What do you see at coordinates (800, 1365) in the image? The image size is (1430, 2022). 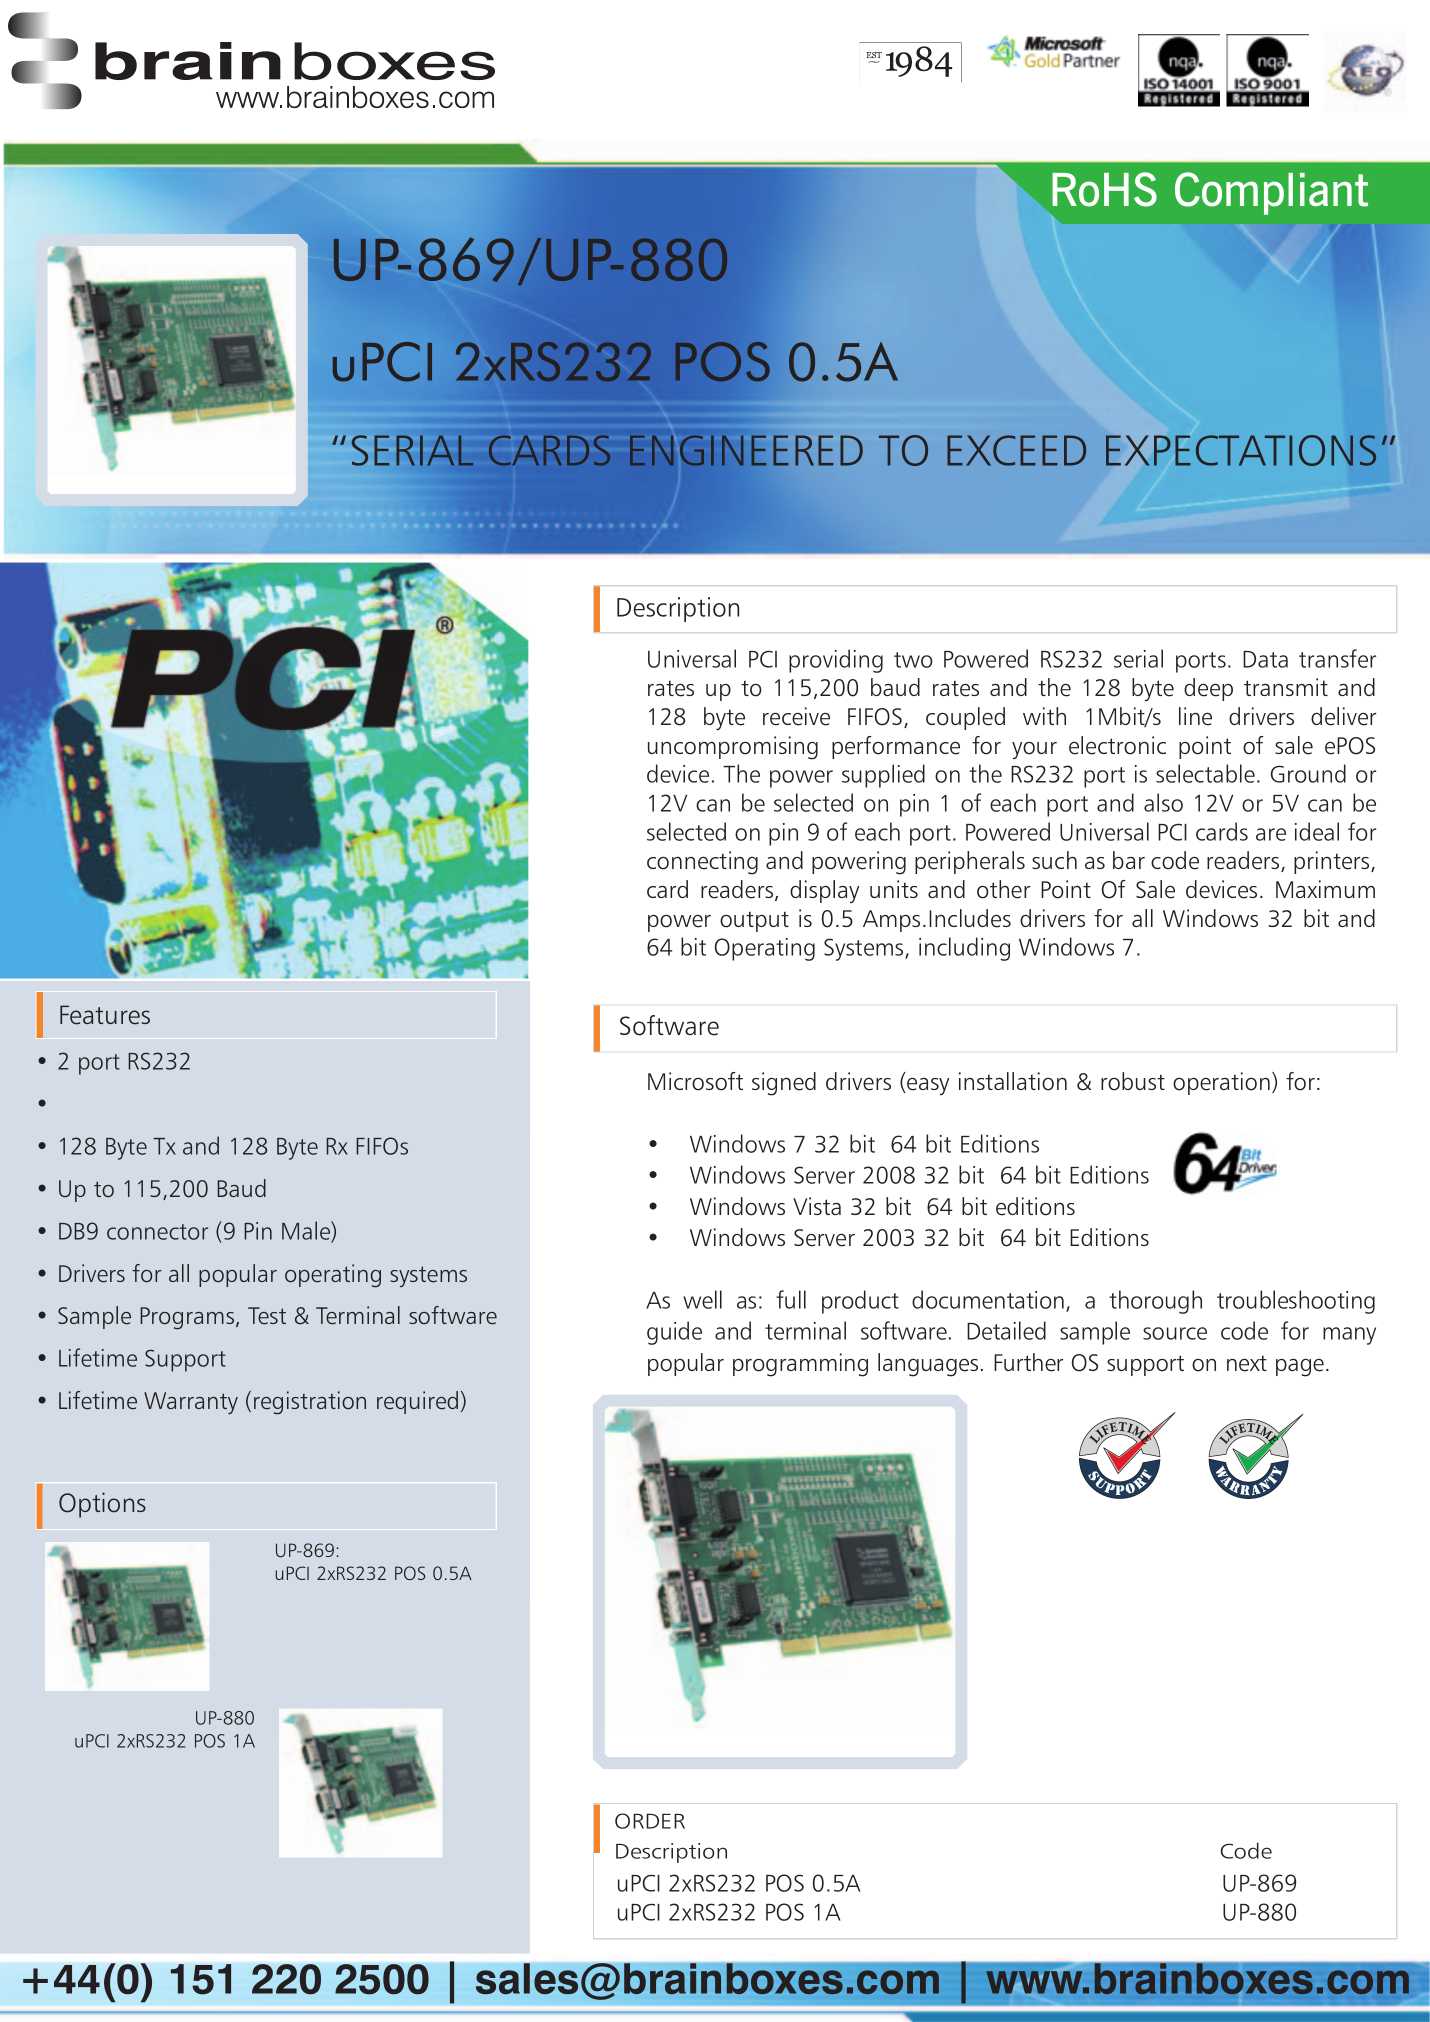 I see `programming` at bounding box center [800, 1365].
